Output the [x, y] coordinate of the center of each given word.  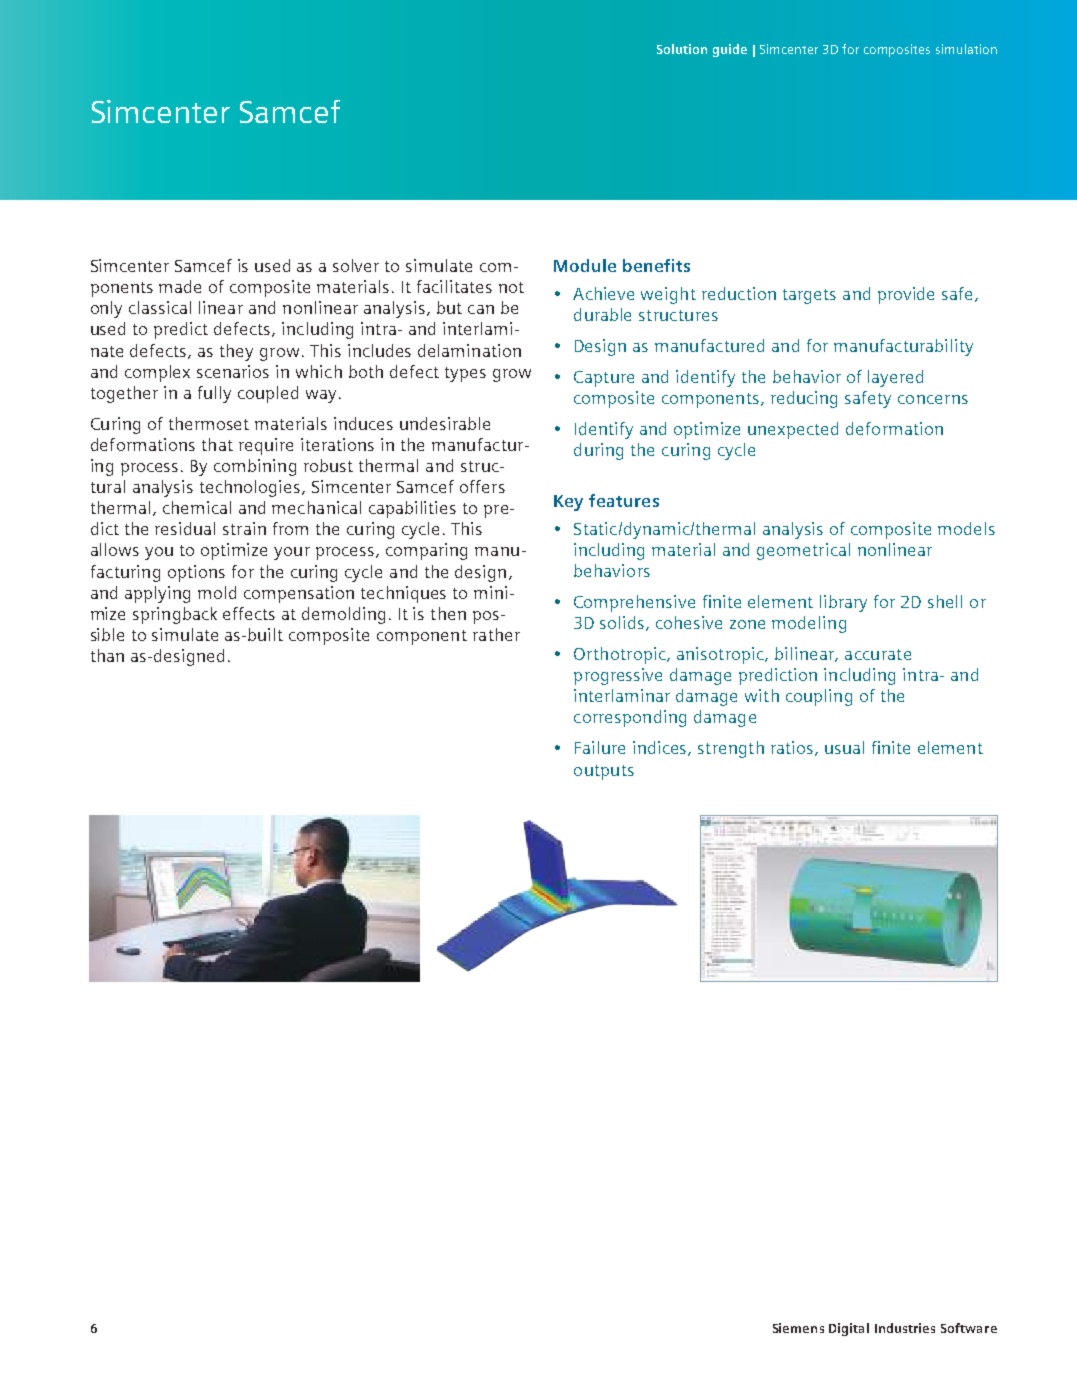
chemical [197, 507]
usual [844, 747]
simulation [966, 49]
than [107, 655]
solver [356, 265]
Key [568, 503]
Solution [682, 49]
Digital [849, 1329]
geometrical [803, 551]
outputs [604, 772]
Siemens [798, 1328]
